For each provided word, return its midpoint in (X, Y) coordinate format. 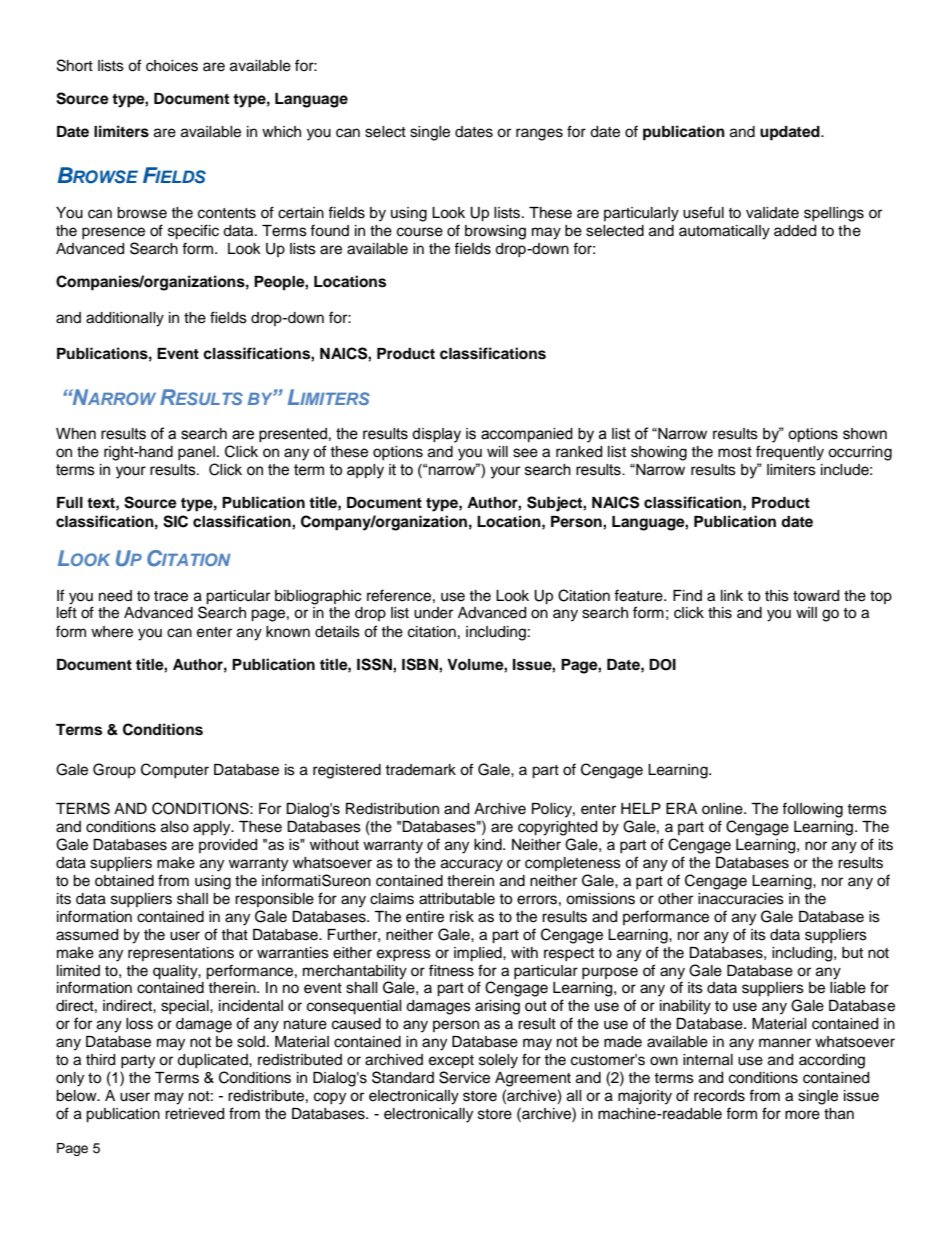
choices (172, 66)
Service (464, 1077)
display (436, 435)
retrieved (194, 1114)
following (812, 810)
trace (171, 596)
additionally (125, 319)
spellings (834, 214)
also (175, 827)
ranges (539, 134)
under (433, 613)
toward (816, 596)
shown (865, 434)
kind (489, 845)
